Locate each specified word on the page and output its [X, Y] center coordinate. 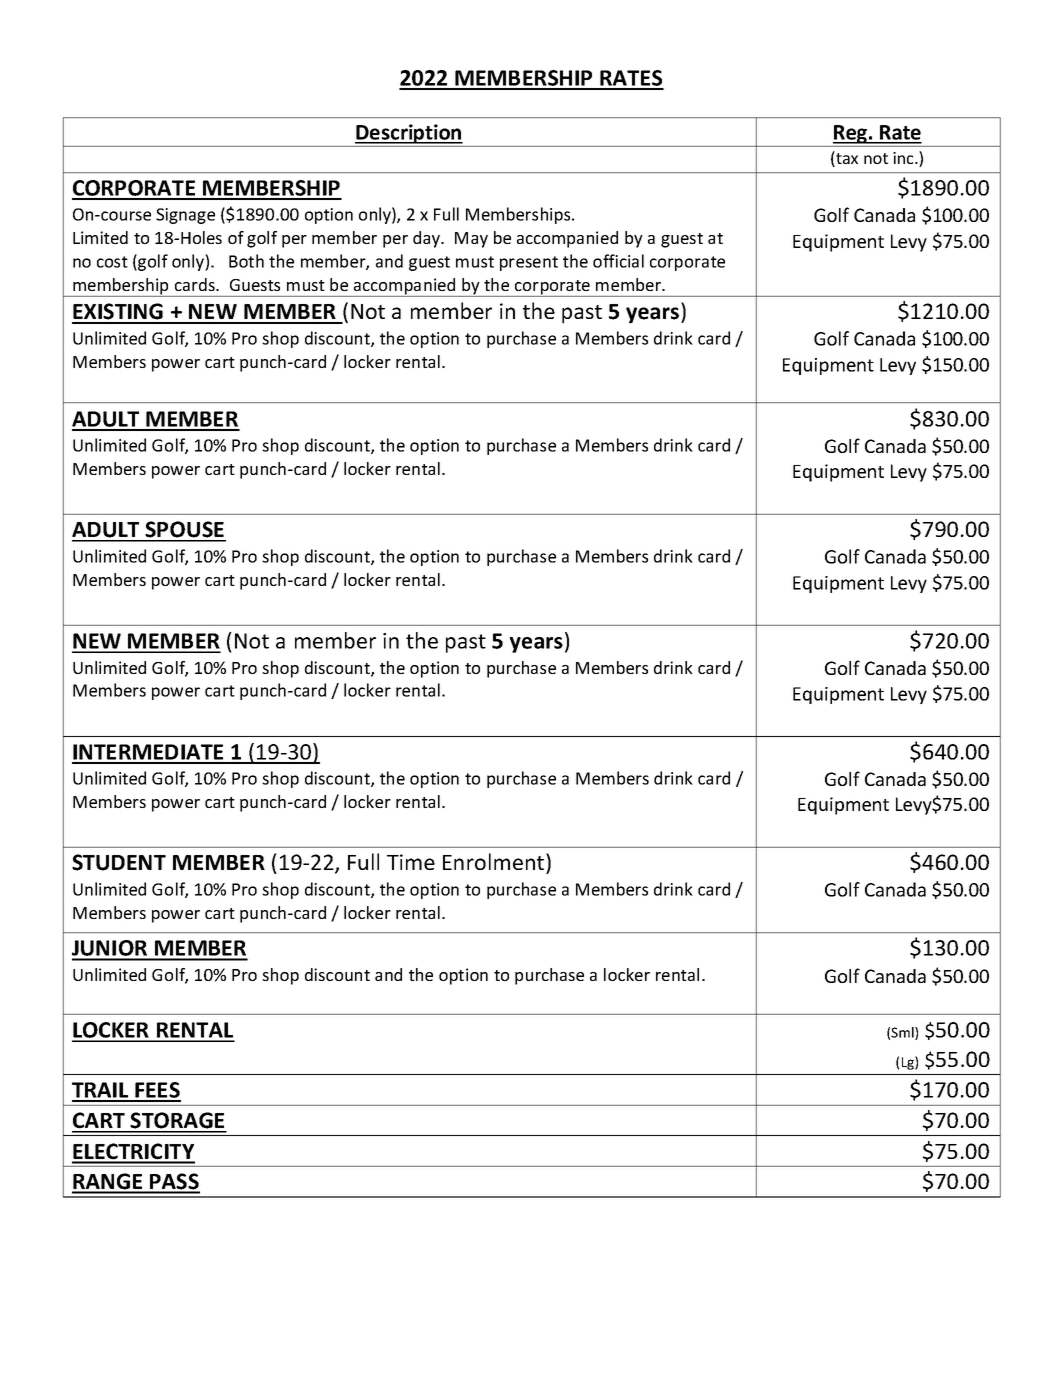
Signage [185, 216]
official [618, 261]
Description [409, 134]
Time [411, 862]
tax [846, 159]
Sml [903, 1033]
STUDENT [119, 862]
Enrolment [495, 861]
